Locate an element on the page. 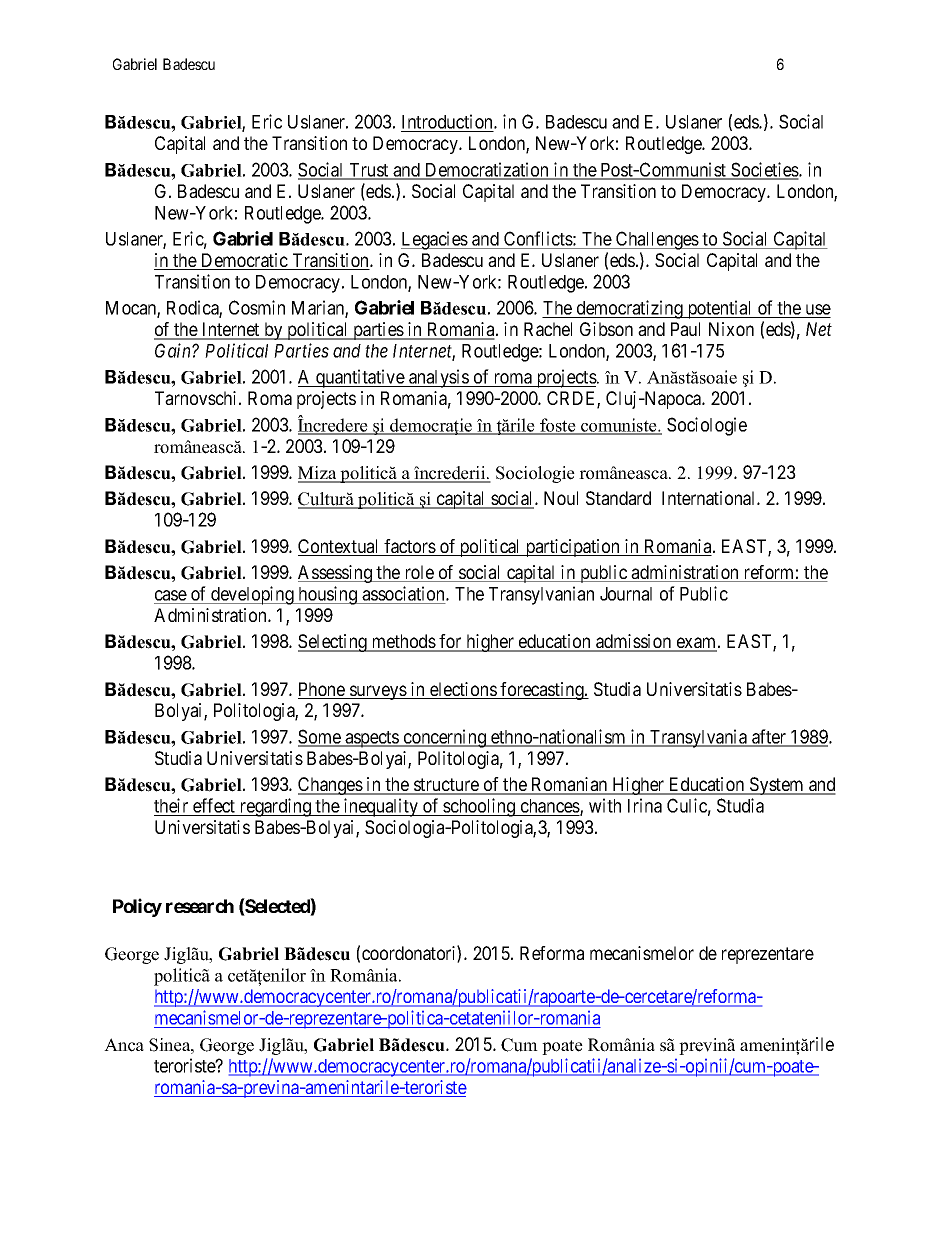 The height and width of the image is (1233, 952). Trust is located at coordinates (369, 171).
